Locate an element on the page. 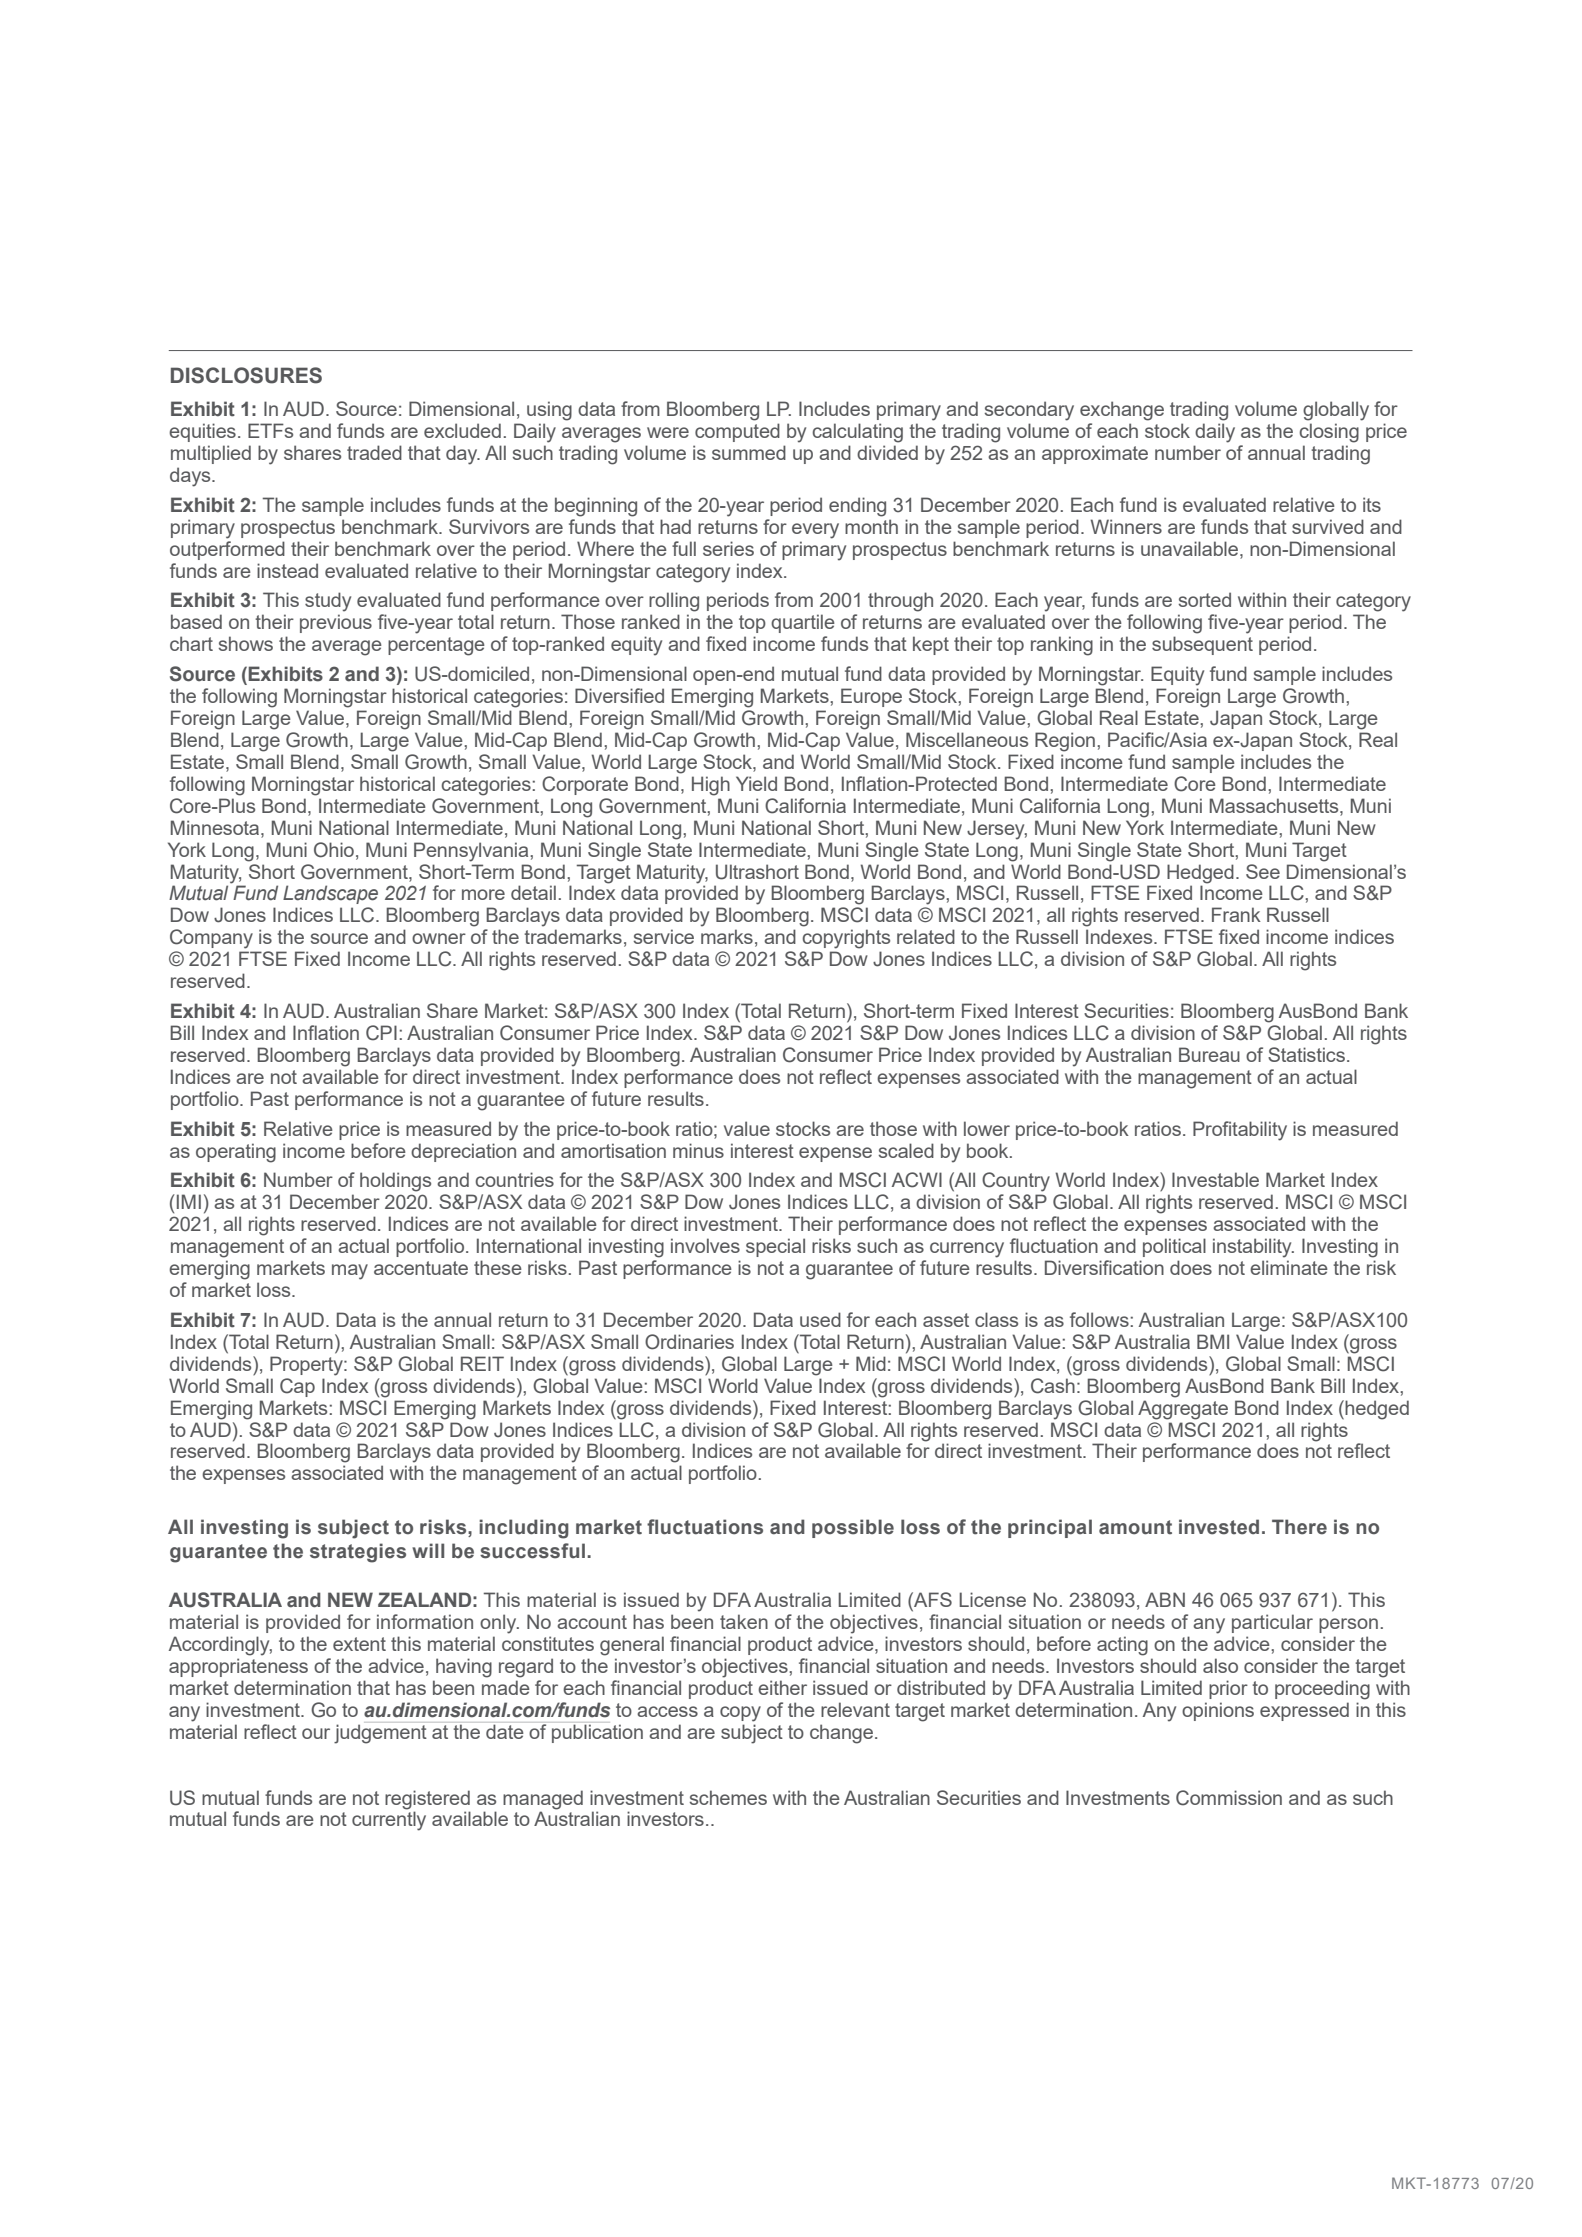 This document has height=2237, width=1582. judgement is located at coordinates (380, 1734).
